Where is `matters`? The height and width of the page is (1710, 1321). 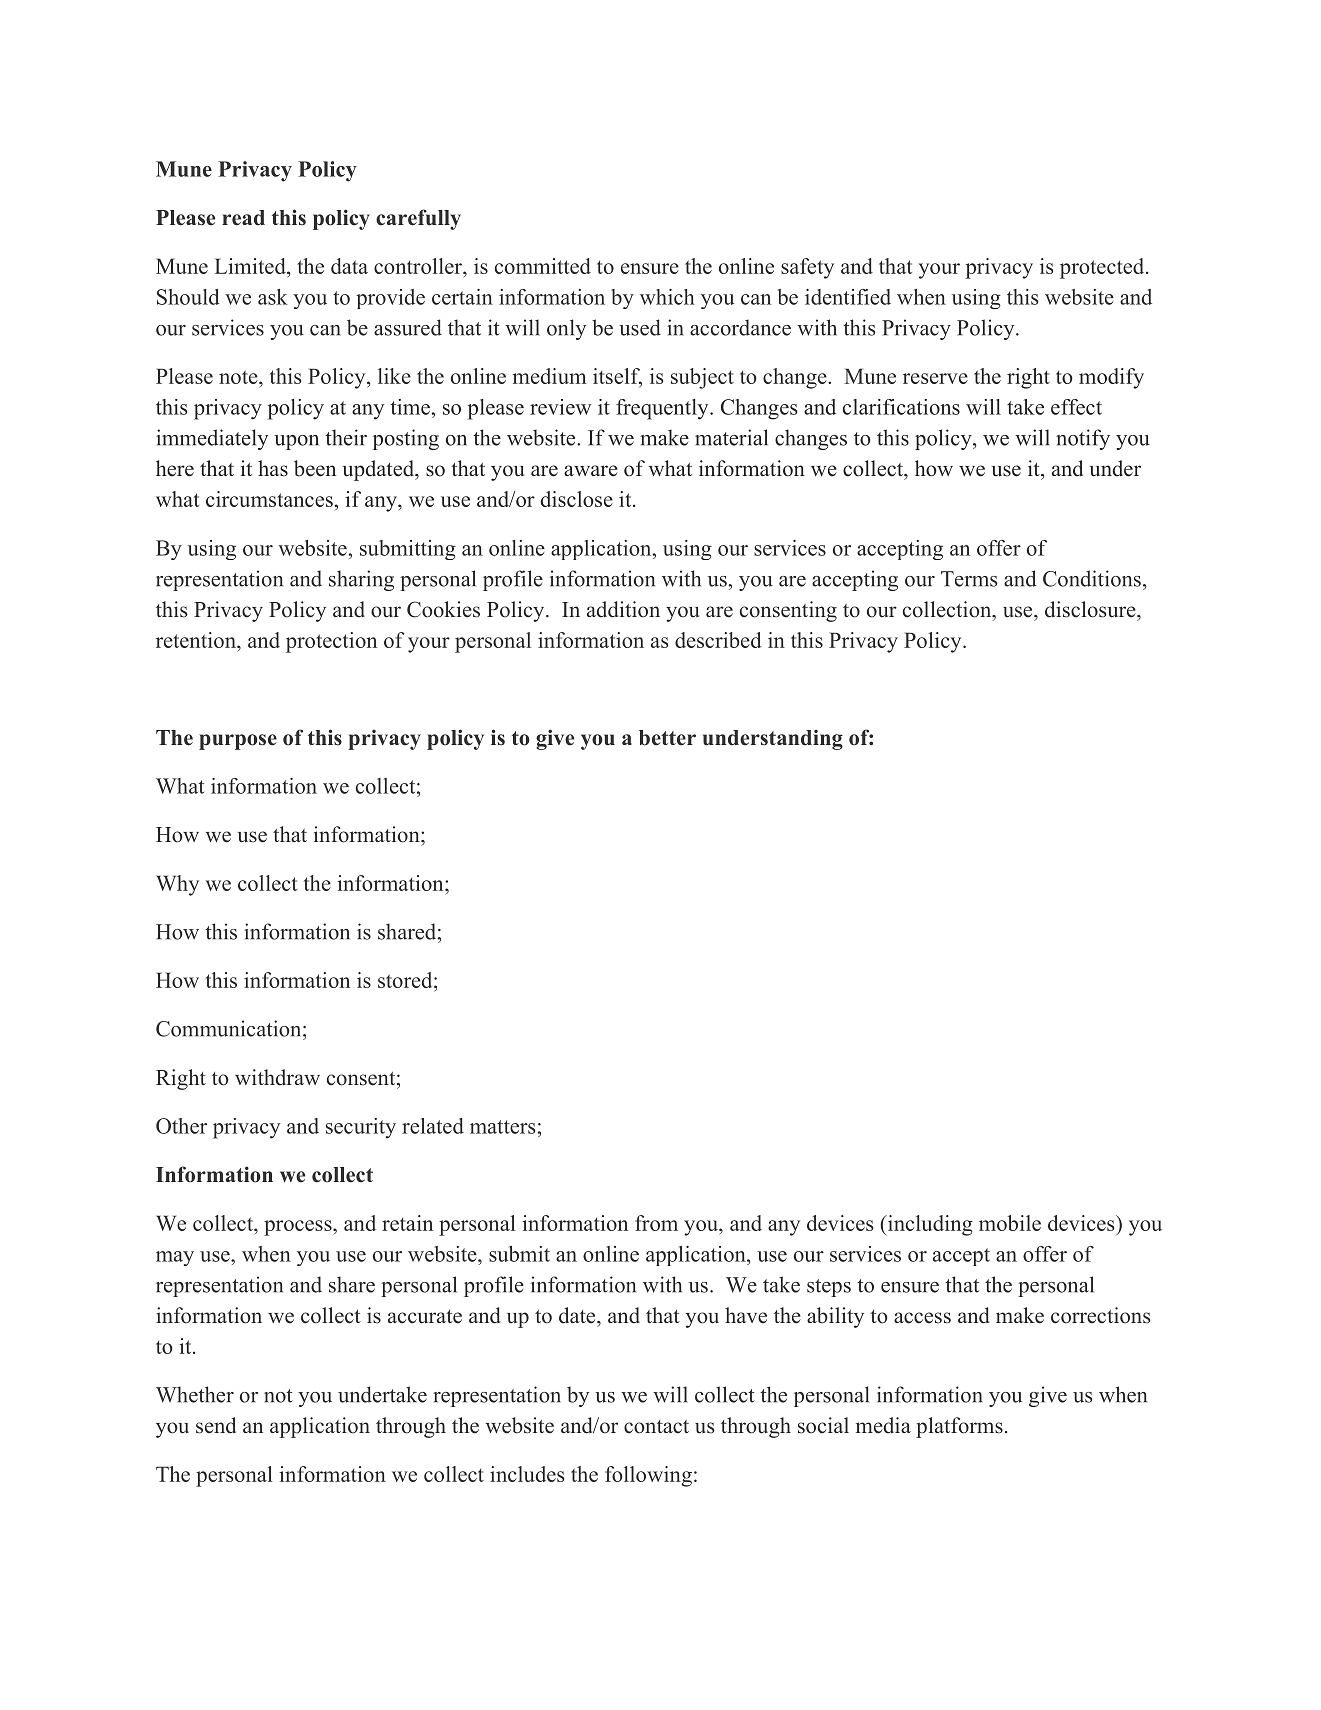 matters is located at coordinates (502, 1127).
